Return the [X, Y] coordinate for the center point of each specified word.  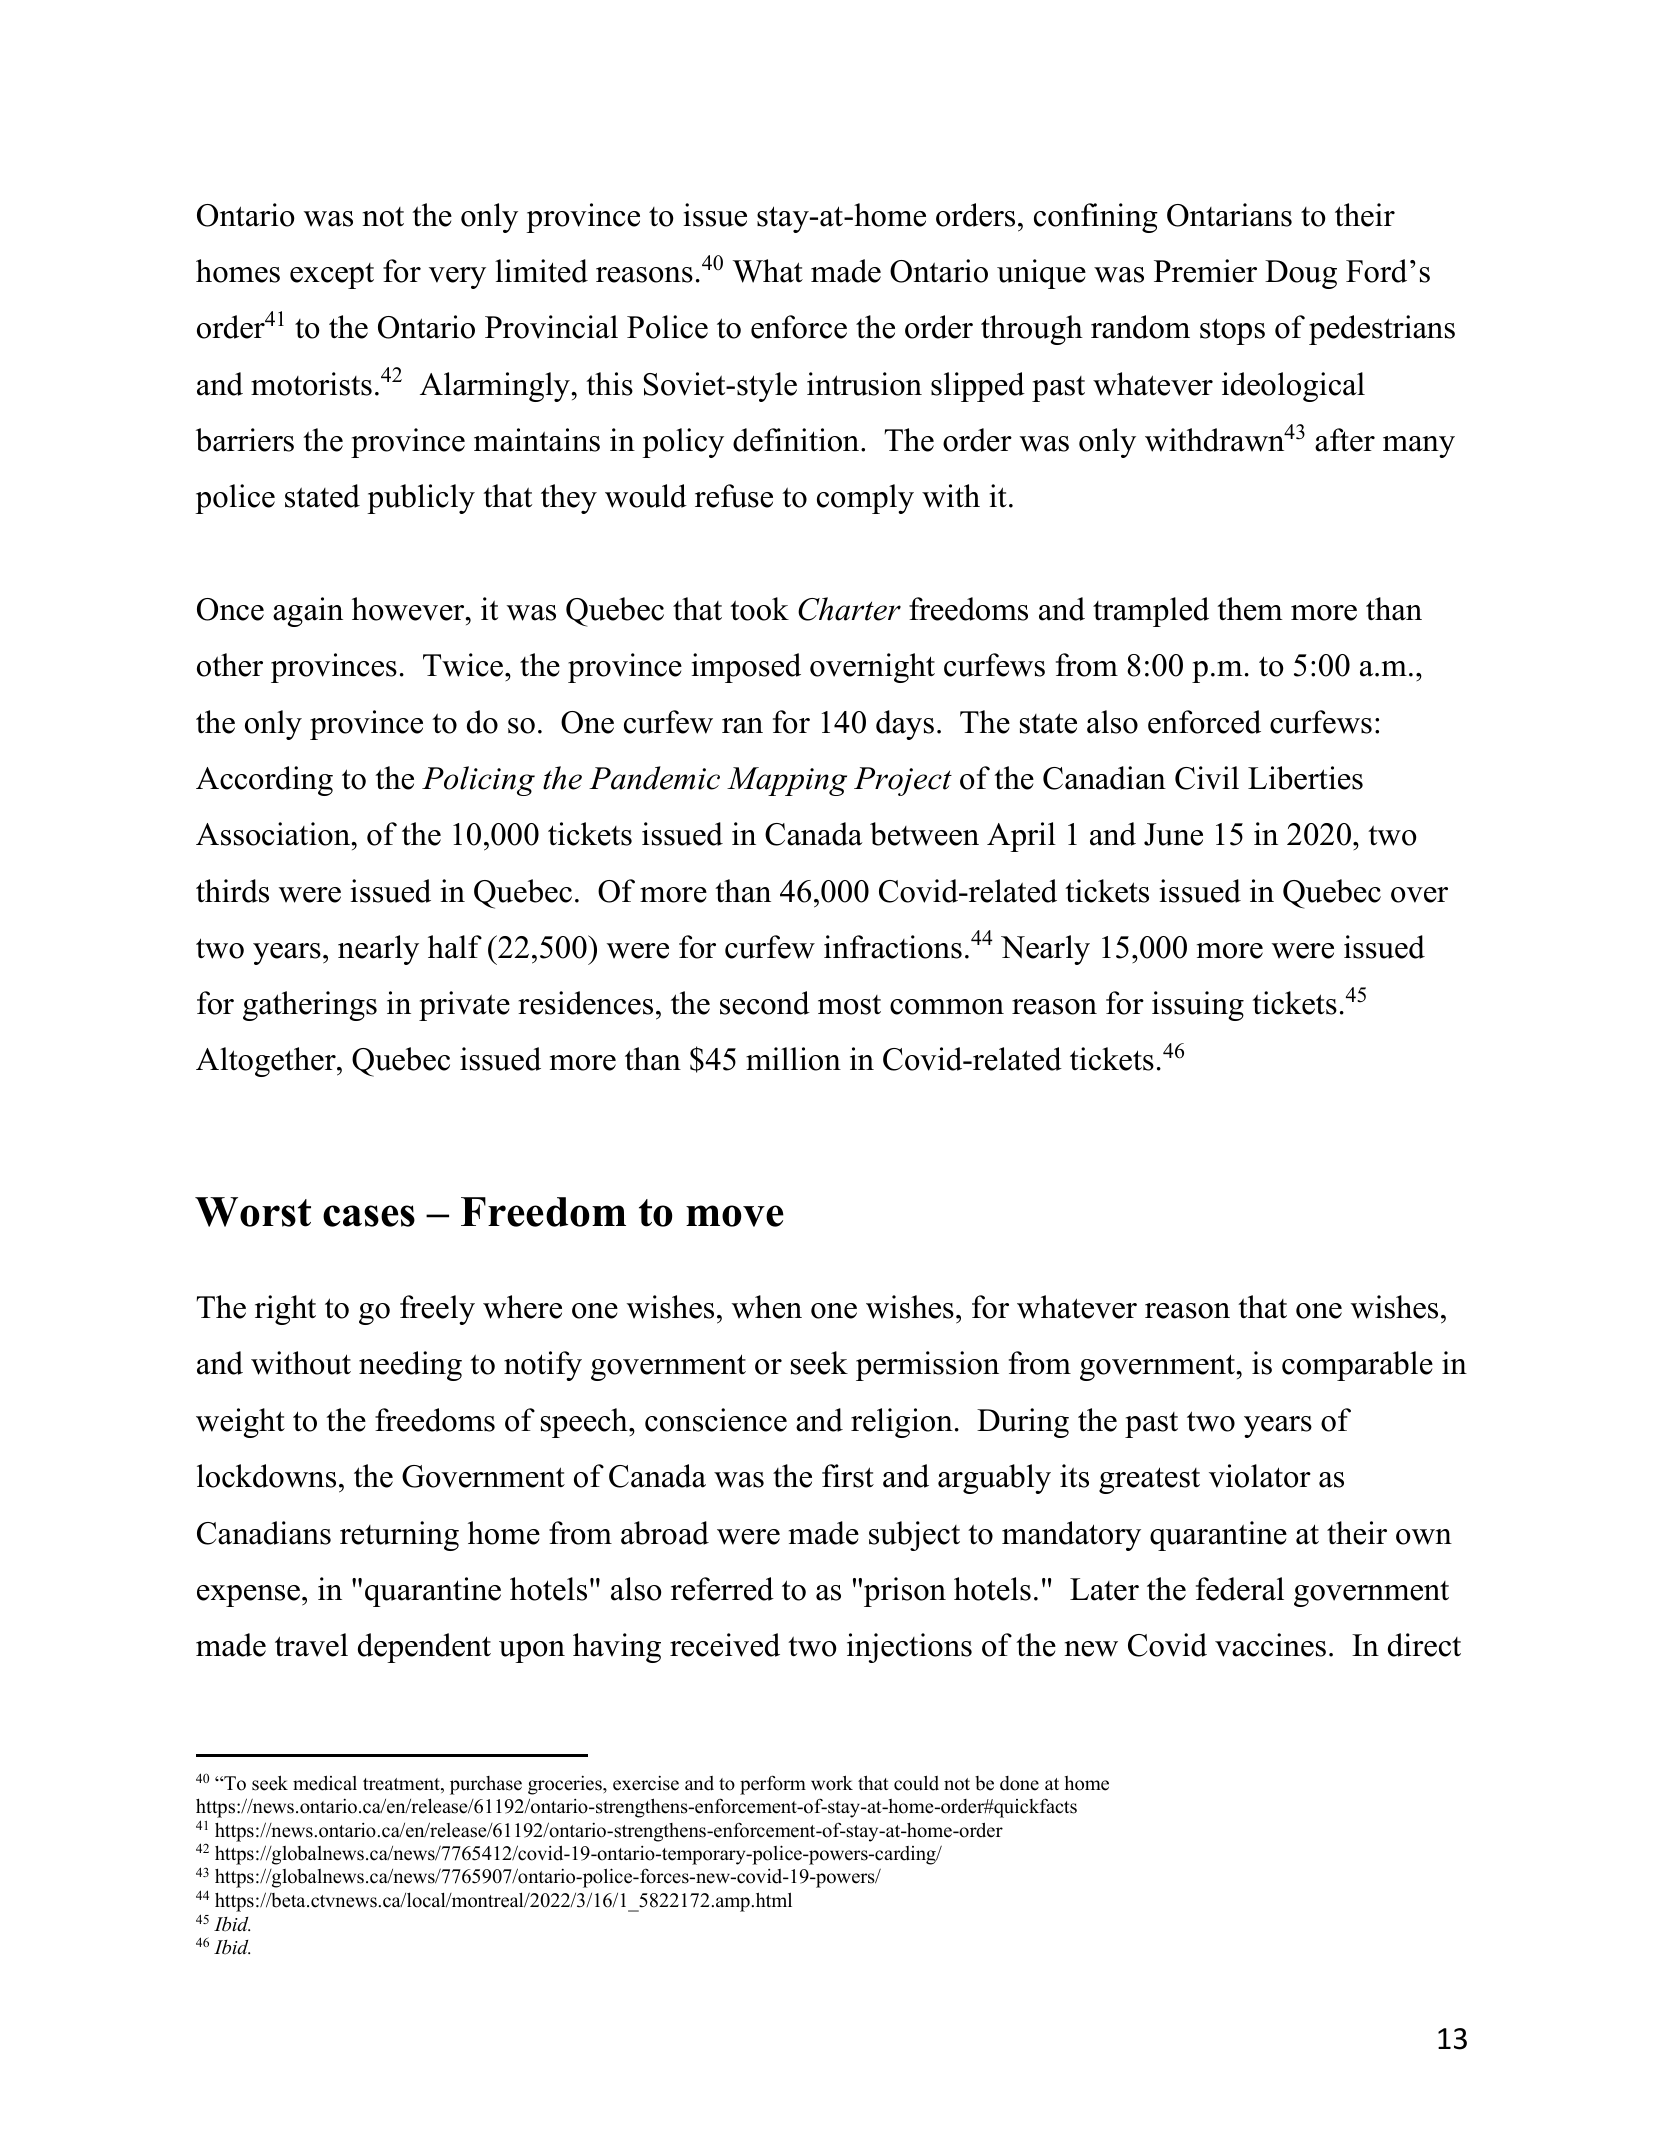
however [409, 609]
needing [410, 1366]
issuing [1198, 1006]
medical [325, 1783]
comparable [1357, 1366]
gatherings [310, 1006]
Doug [1301, 274]
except [332, 276]
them [1250, 609]
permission [927, 1366]
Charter [849, 609]
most [849, 1005]
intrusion [864, 384]
